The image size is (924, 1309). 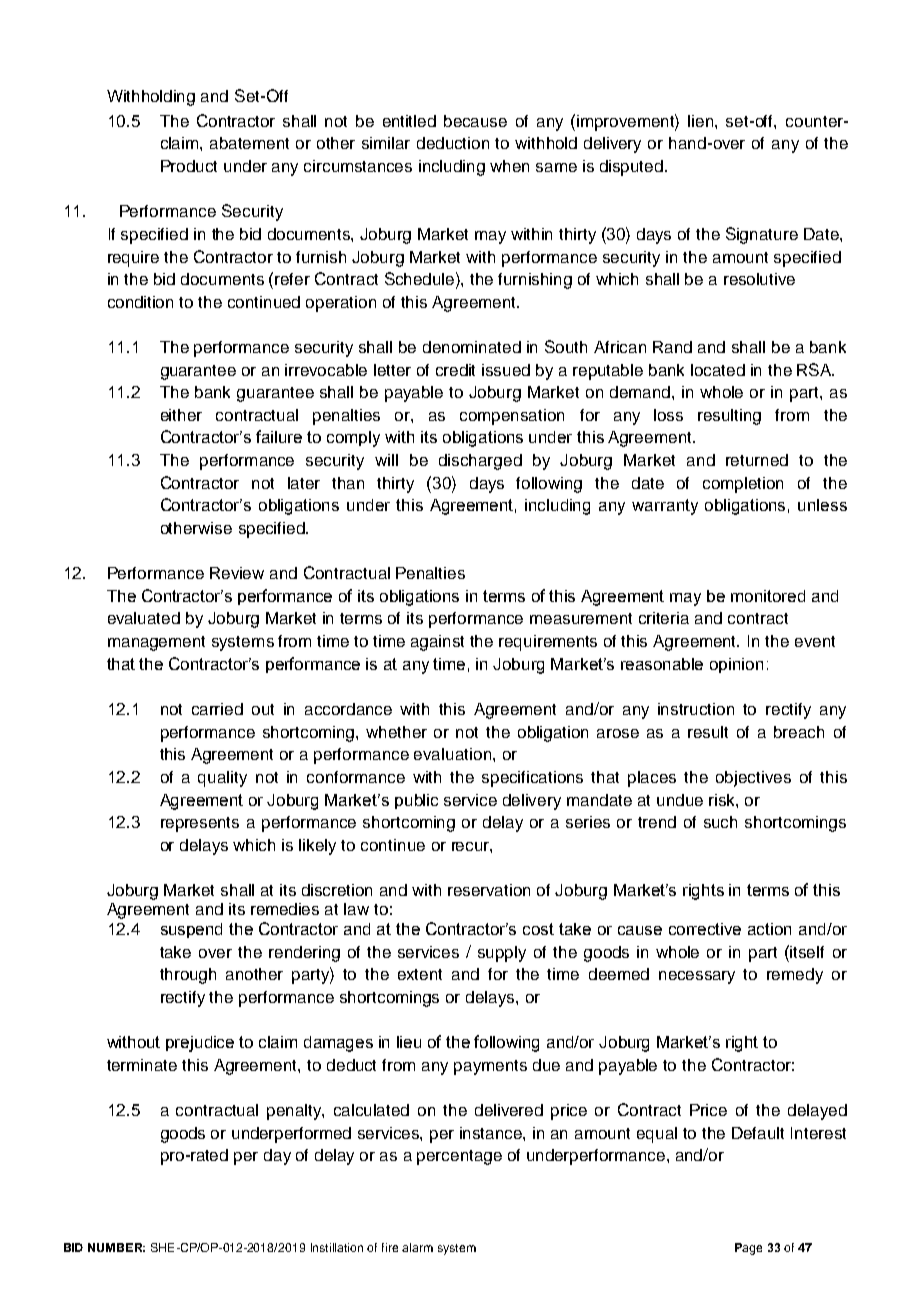 What do you see at coordinates (437, 643) in the screenshot?
I see `against` at bounding box center [437, 643].
